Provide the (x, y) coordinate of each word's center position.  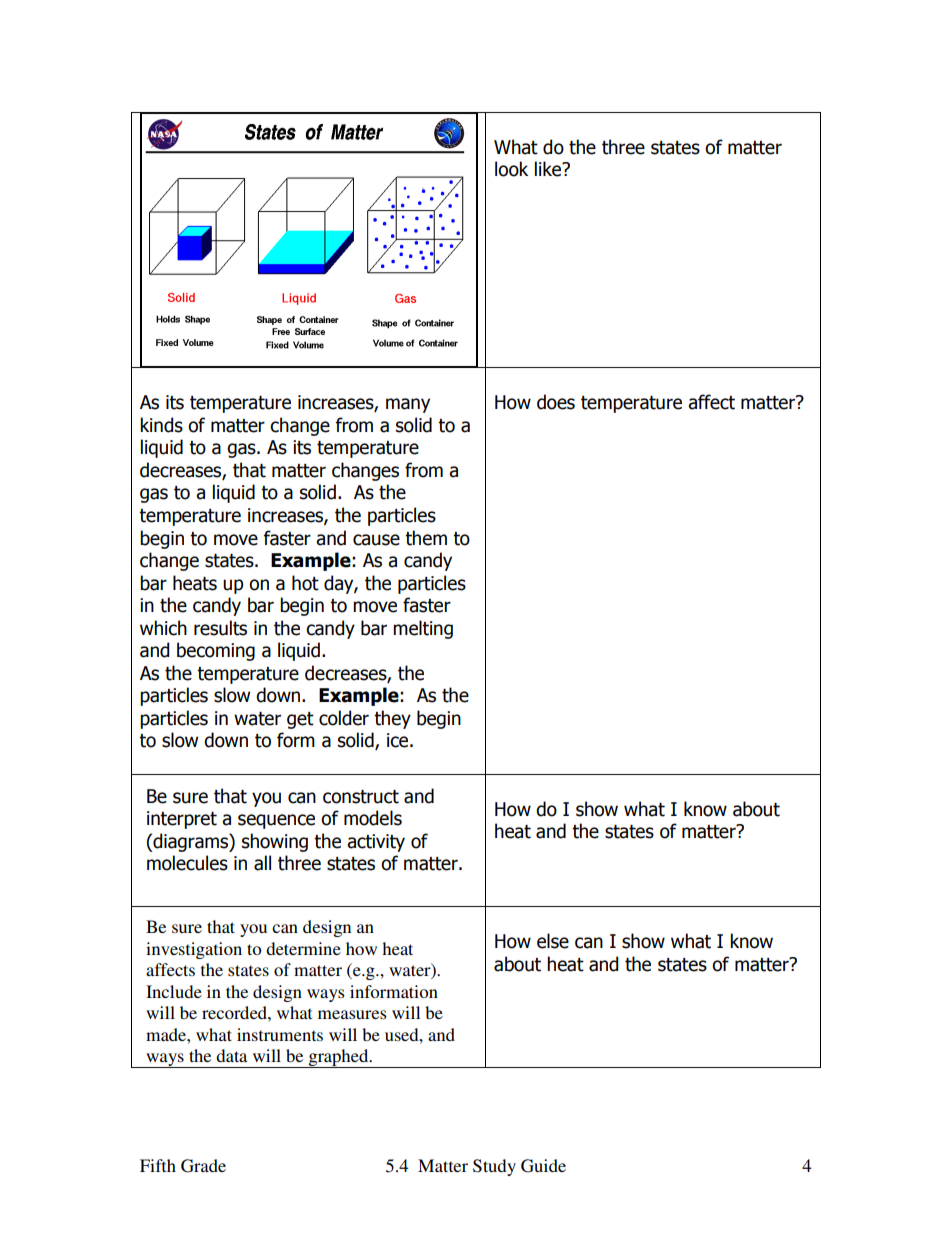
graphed (338, 1058)
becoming (216, 651)
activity (376, 843)
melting (423, 629)
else (553, 941)
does (556, 402)
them (426, 538)
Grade (203, 1166)
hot (305, 583)
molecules (187, 863)
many (408, 405)
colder (344, 718)
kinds (161, 425)
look (511, 169)
